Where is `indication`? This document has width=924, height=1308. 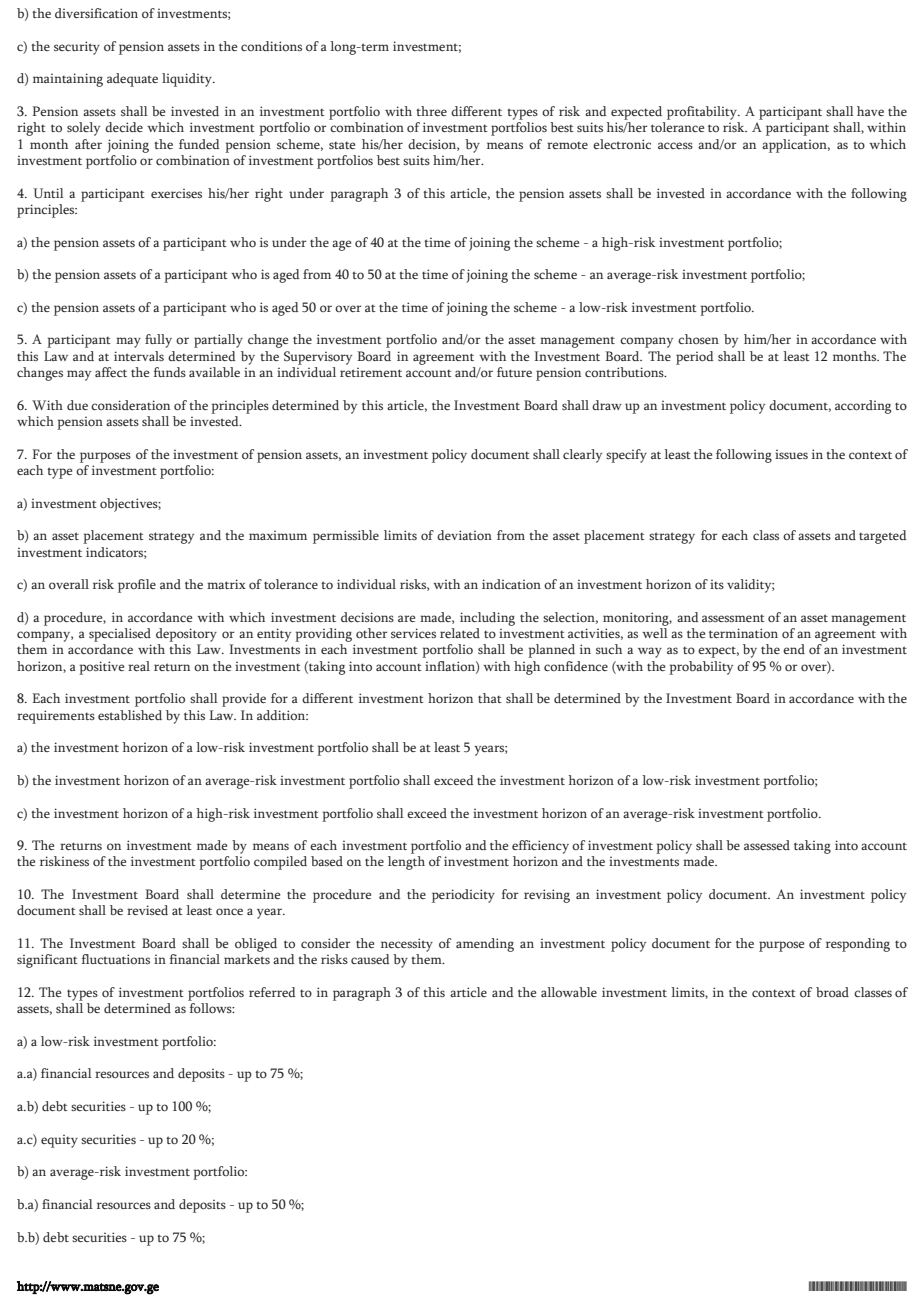
indication is located at coordinates (511, 584).
